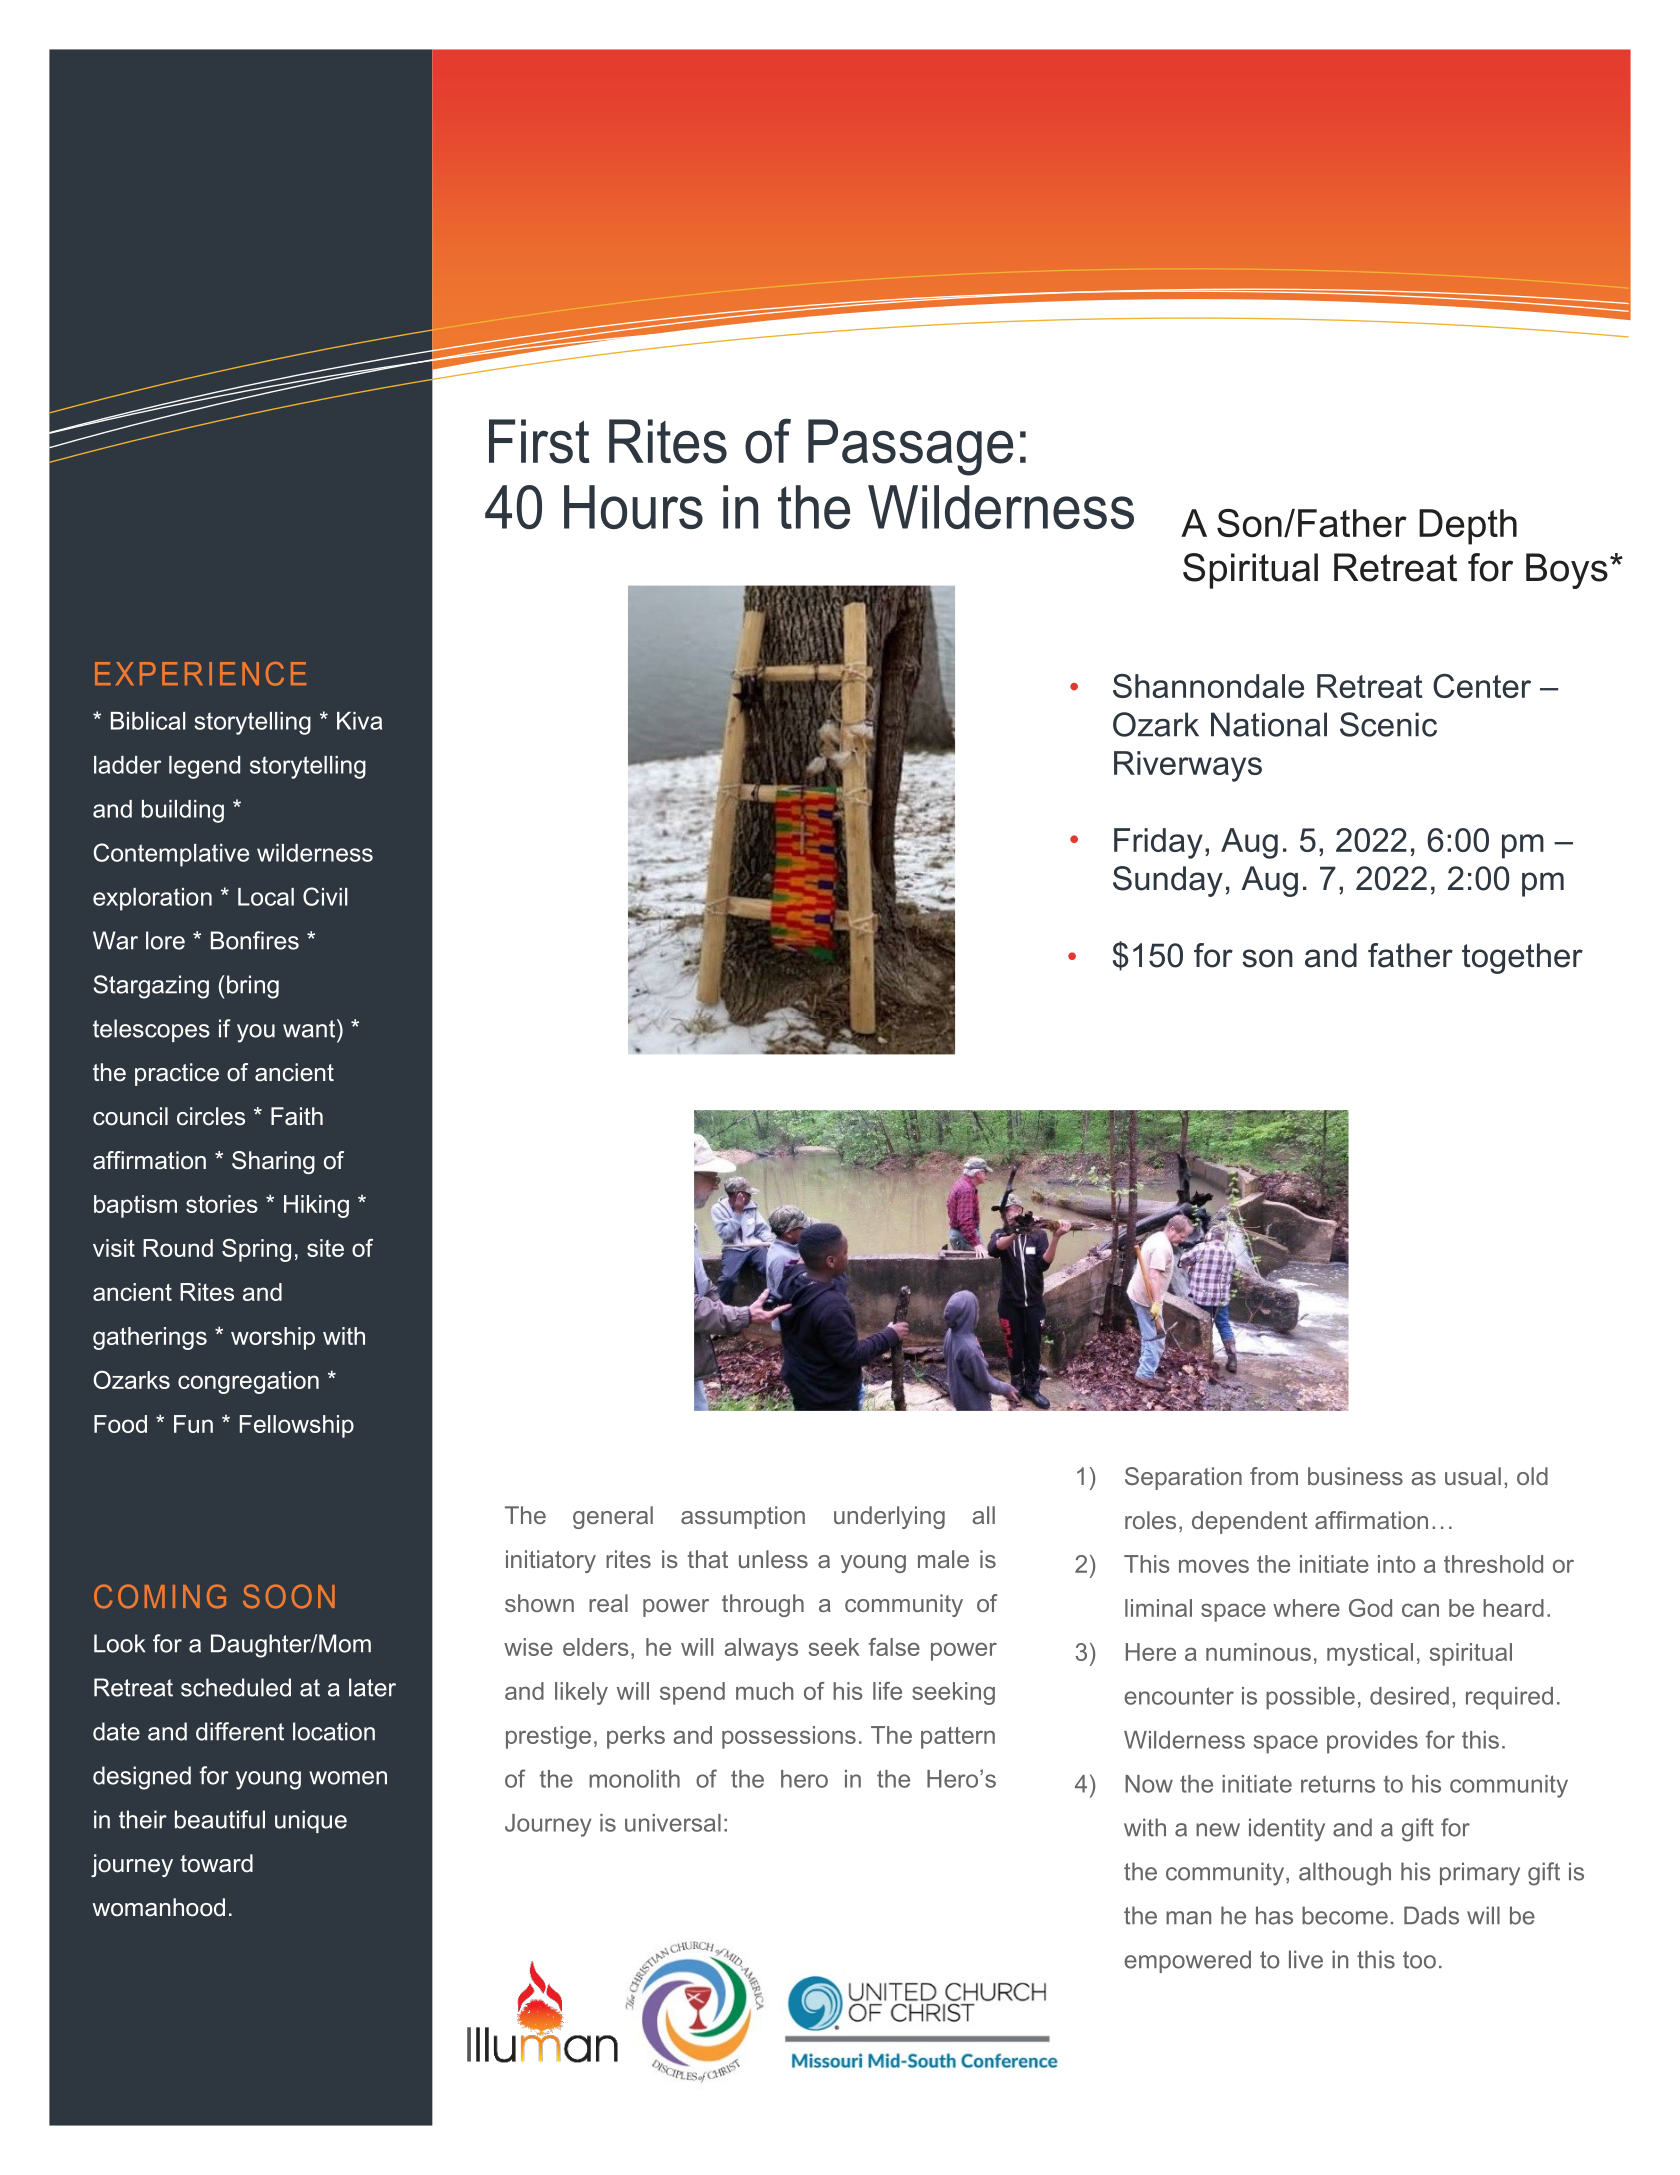 The image size is (1680, 2175). What do you see at coordinates (1388, 724) in the screenshot?
I see `Scenic` at bounding box center [1388, 724].
